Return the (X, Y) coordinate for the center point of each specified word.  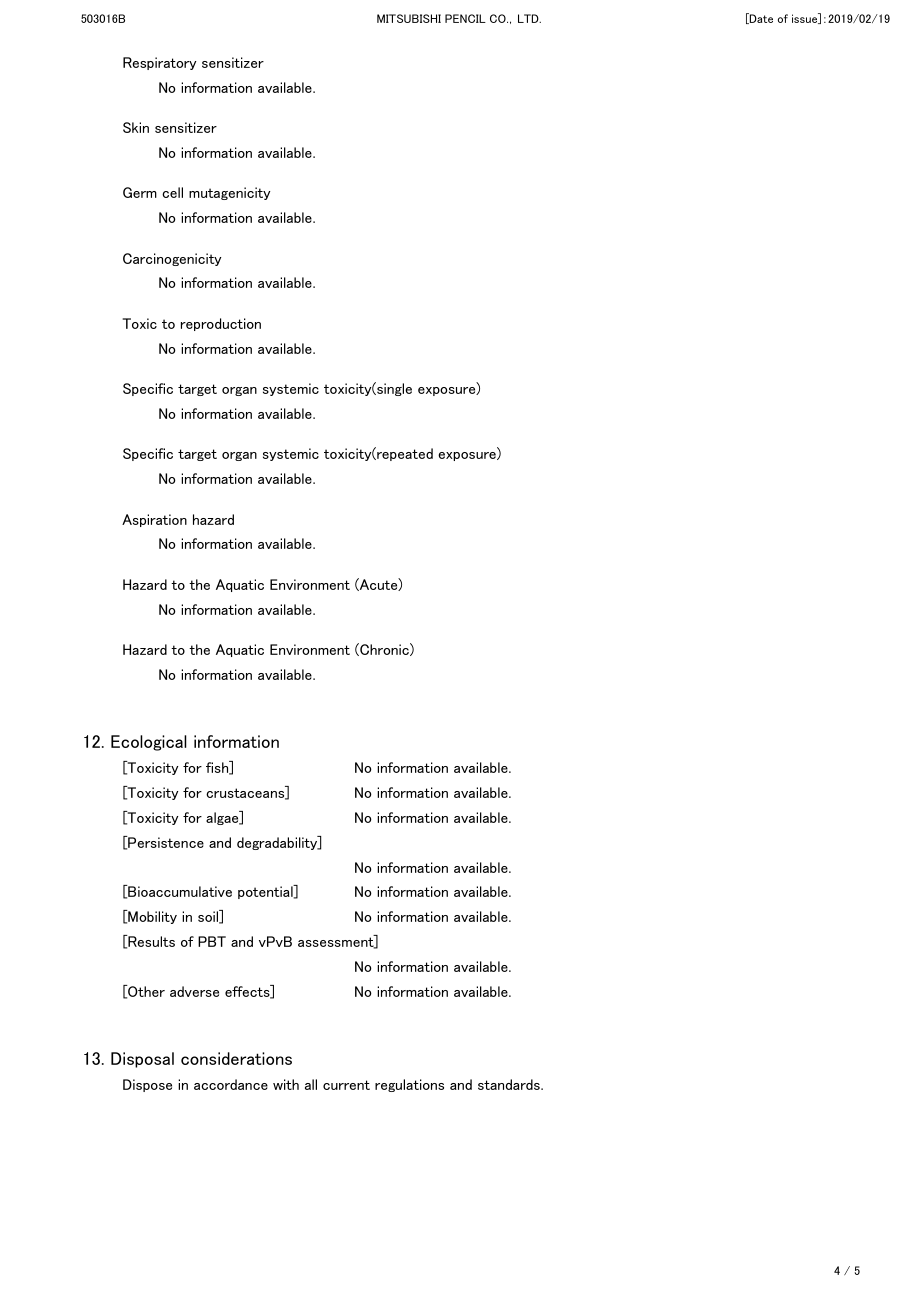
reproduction (221, 324)
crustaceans (246, 794)
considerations (236, 1058)
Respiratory (159, 63)
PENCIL (465, 18)
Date (760, 18)
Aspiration (154, 520)
